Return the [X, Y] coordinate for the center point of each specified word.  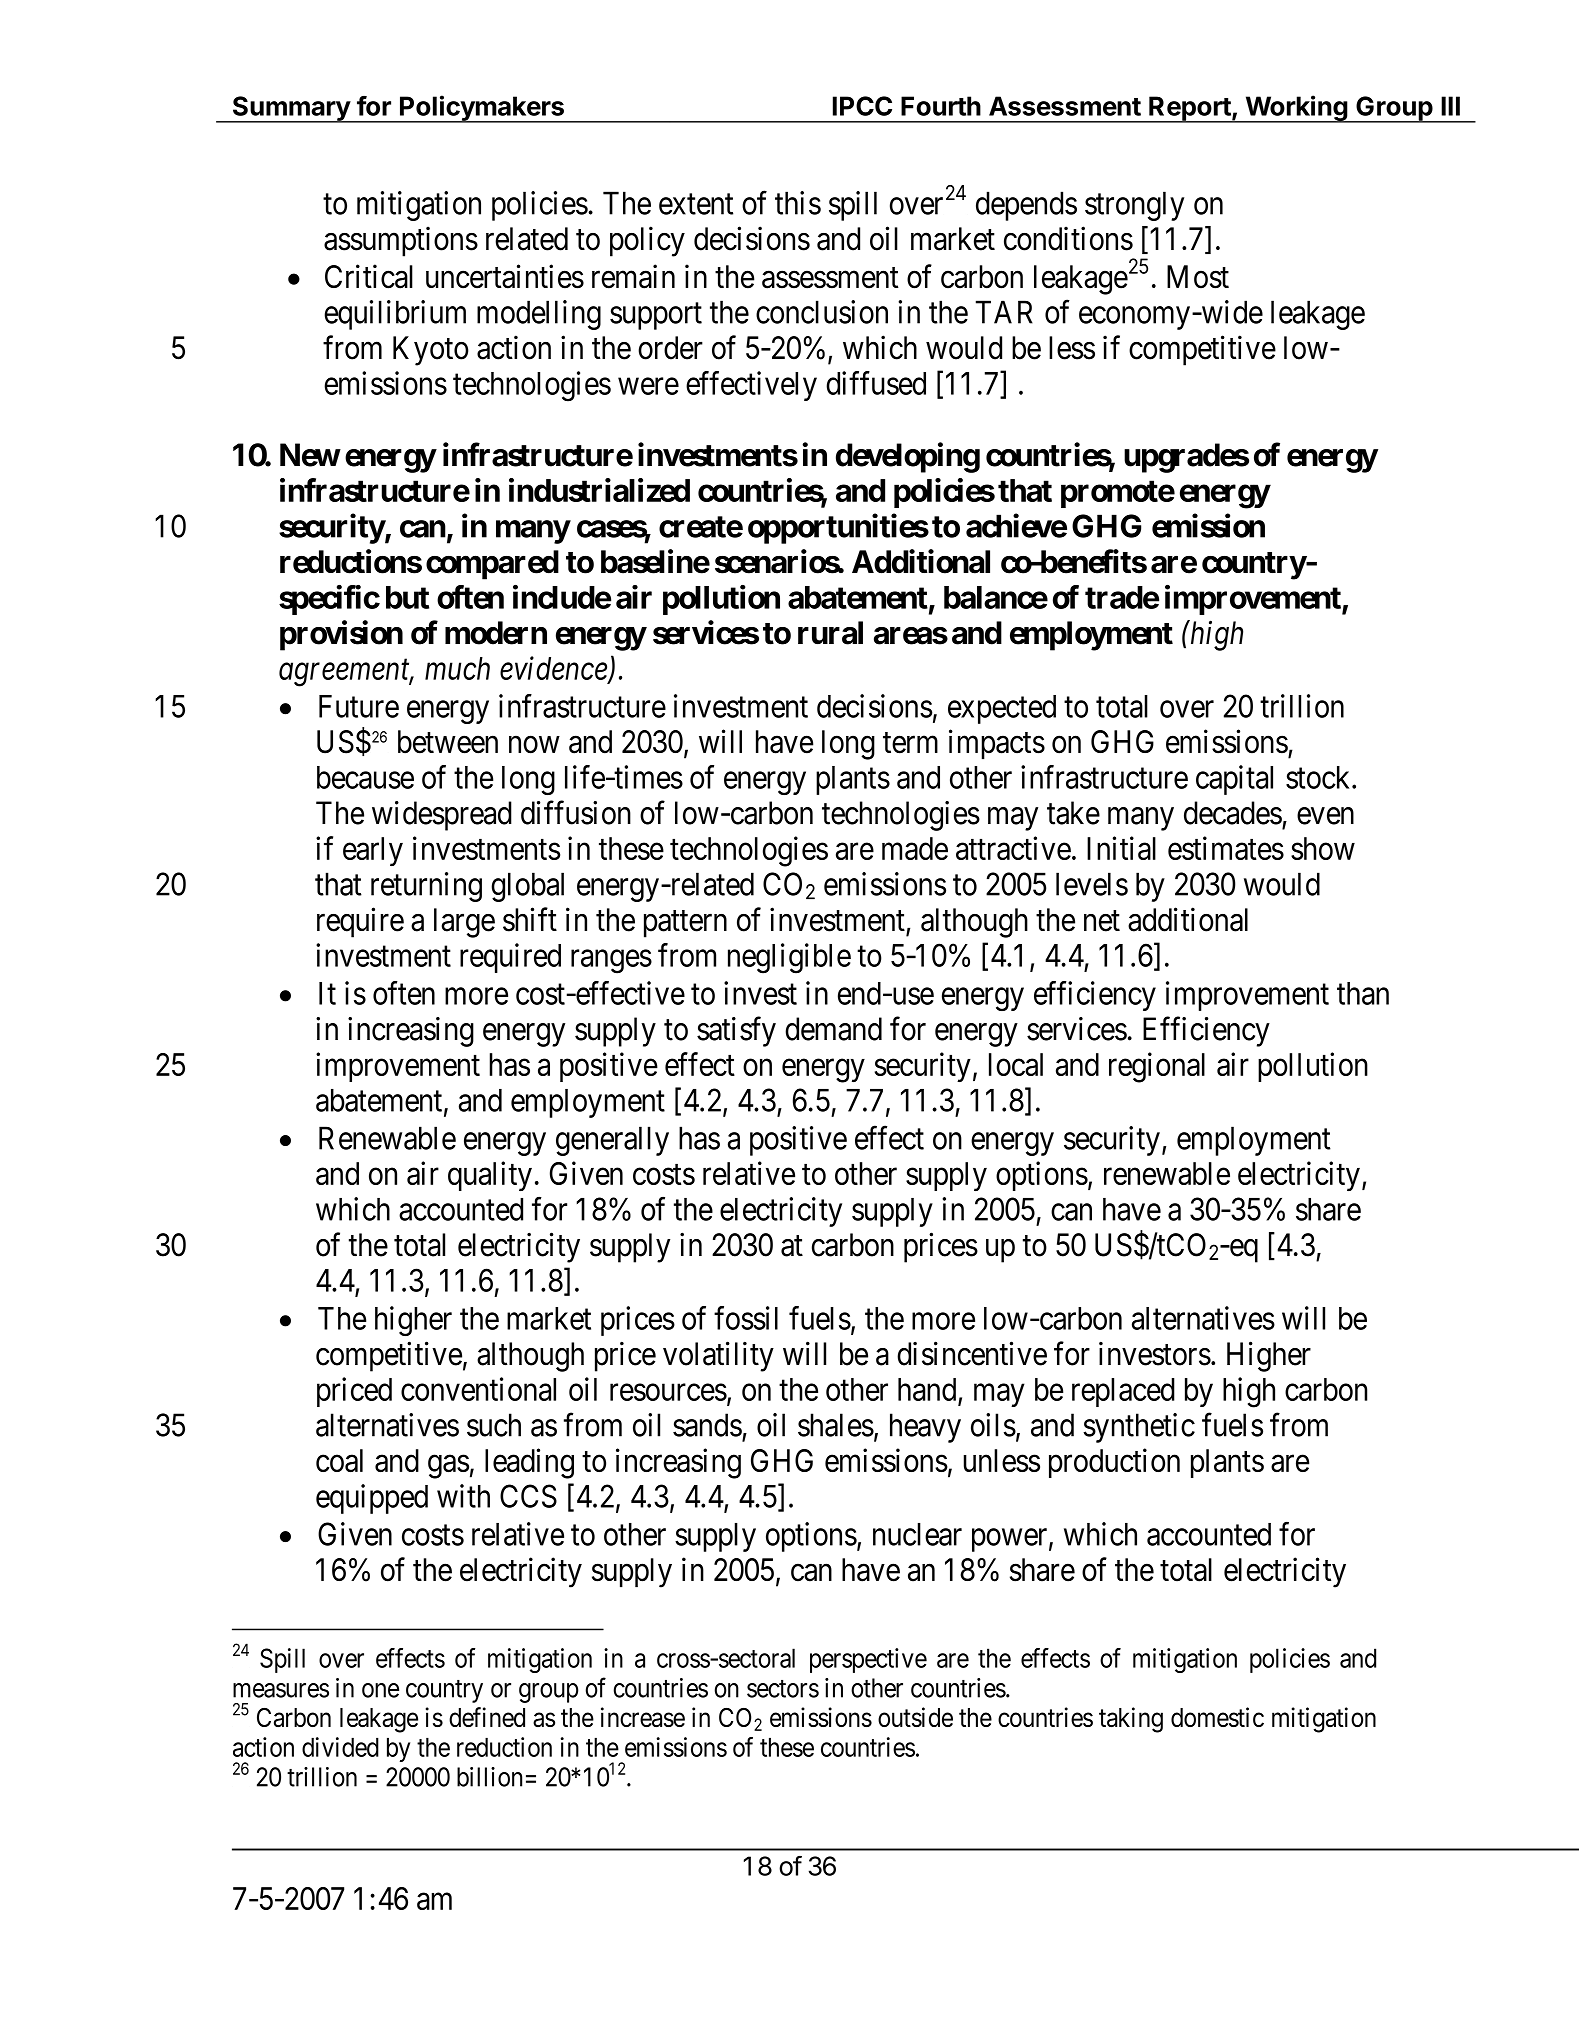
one [380, 1690]
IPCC [862, 106]
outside [915, 1717]
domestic [1217, 1717]
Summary [291, 109]
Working [1296, 109]
